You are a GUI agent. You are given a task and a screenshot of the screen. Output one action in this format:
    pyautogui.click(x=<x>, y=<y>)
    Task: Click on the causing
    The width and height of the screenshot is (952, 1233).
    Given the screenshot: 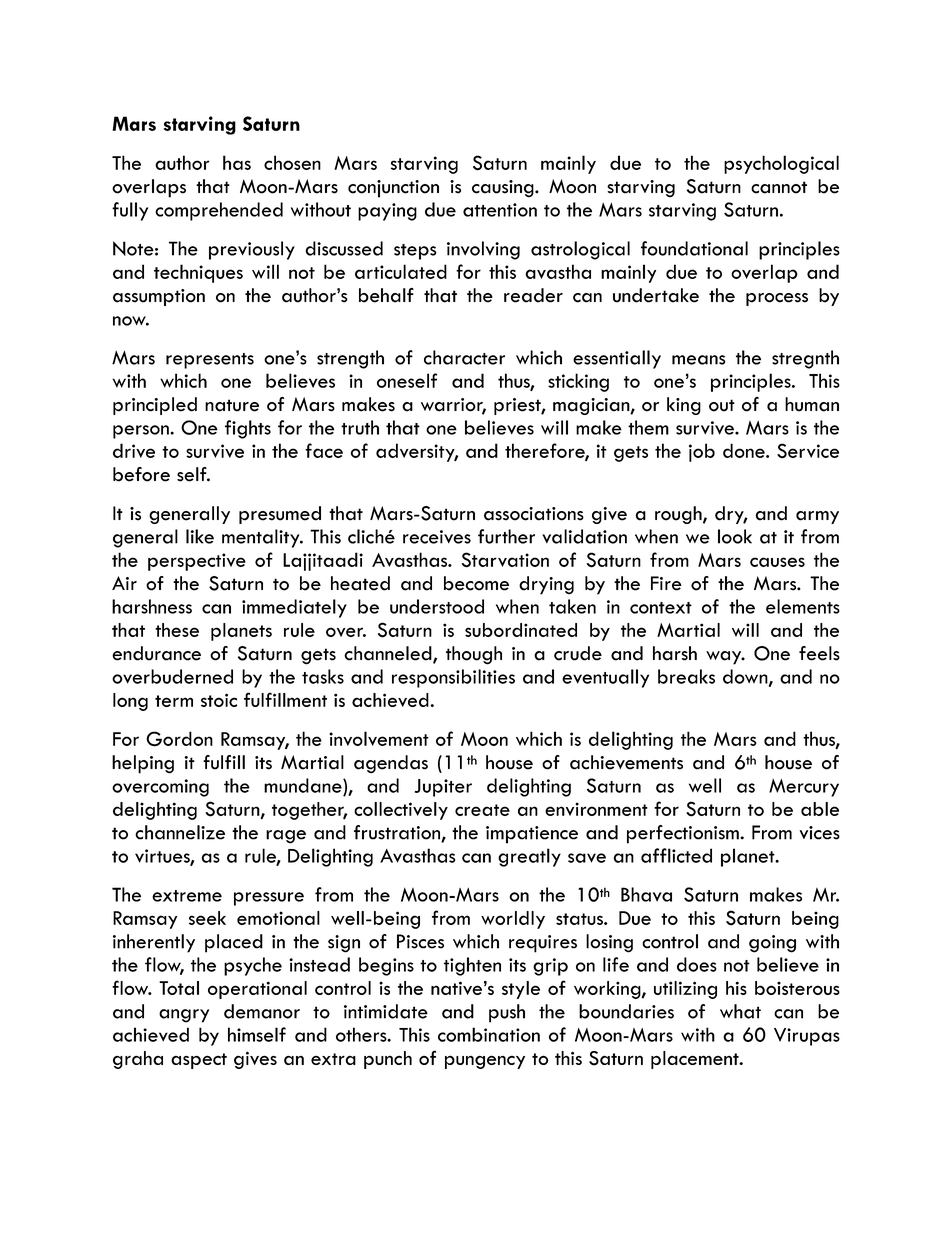 What is the action you would take?
    pyautogui.click(x=504, y=189)
